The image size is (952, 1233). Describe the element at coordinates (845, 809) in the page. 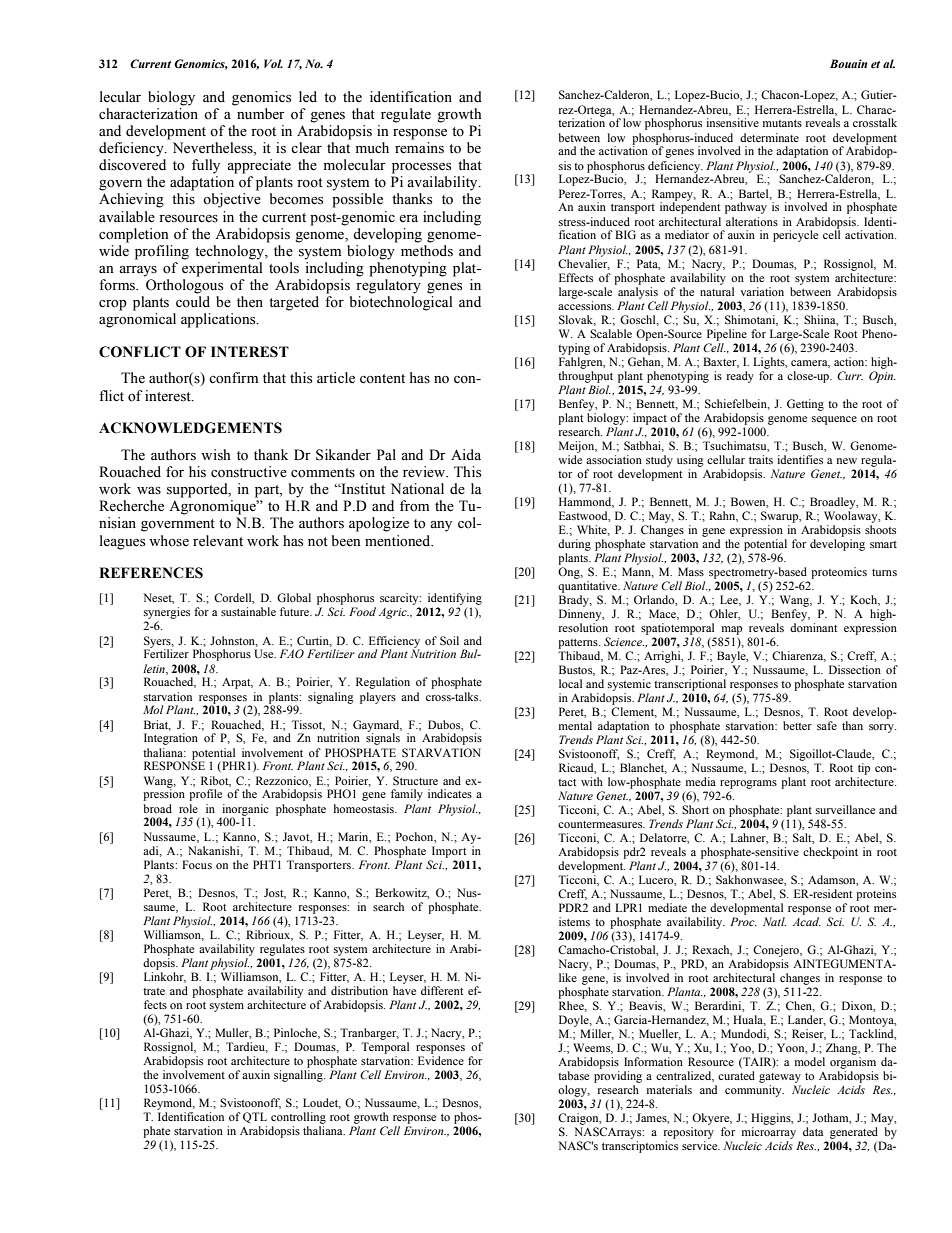

I see `surveillance` at that location.
